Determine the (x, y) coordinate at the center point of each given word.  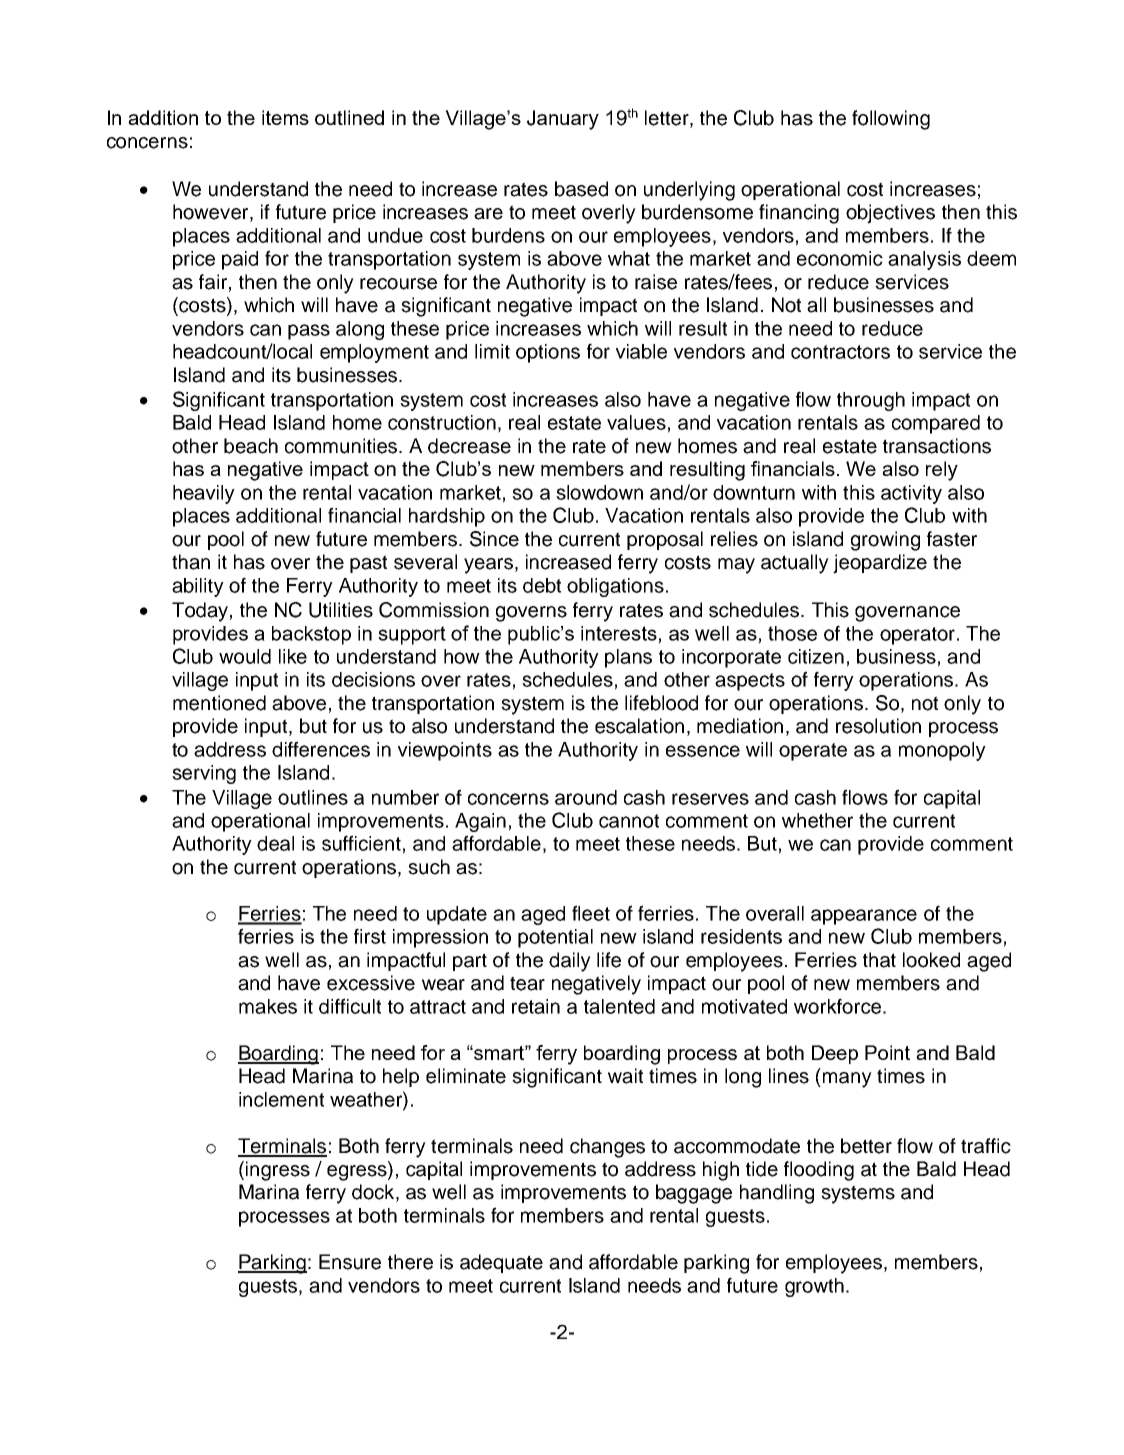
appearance (864, 917)
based (581, 189)
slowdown (599, 492)
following (891, 120)
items (285, 117)
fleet (591, 913)
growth (814, 1287)
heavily (204, 494)
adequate (501, 1263)
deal (275, 843)
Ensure (350, 1262)
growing (885, 541)
